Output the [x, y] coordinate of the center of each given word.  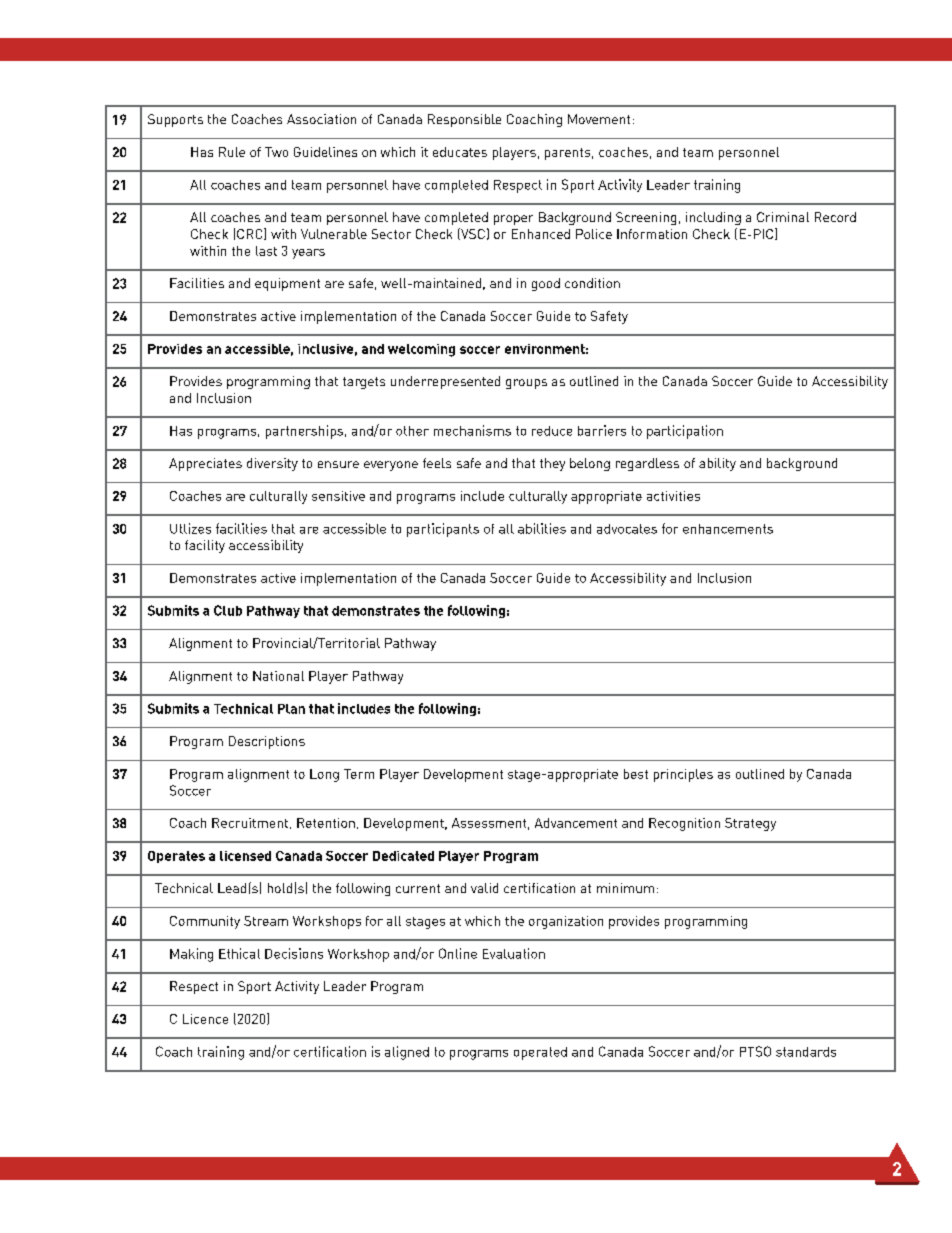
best [636, 774]
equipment [287, 284]
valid [484, 888]
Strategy [750, 824]
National [278, 676]
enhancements [728, 529]
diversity [272, 464]
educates [460, 152]
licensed [245, 856]
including [713, 218]
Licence [205, 1019]
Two [276, 152]
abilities [542, 528]
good [546, 284]
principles [683, 775]
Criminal [783, 217]
